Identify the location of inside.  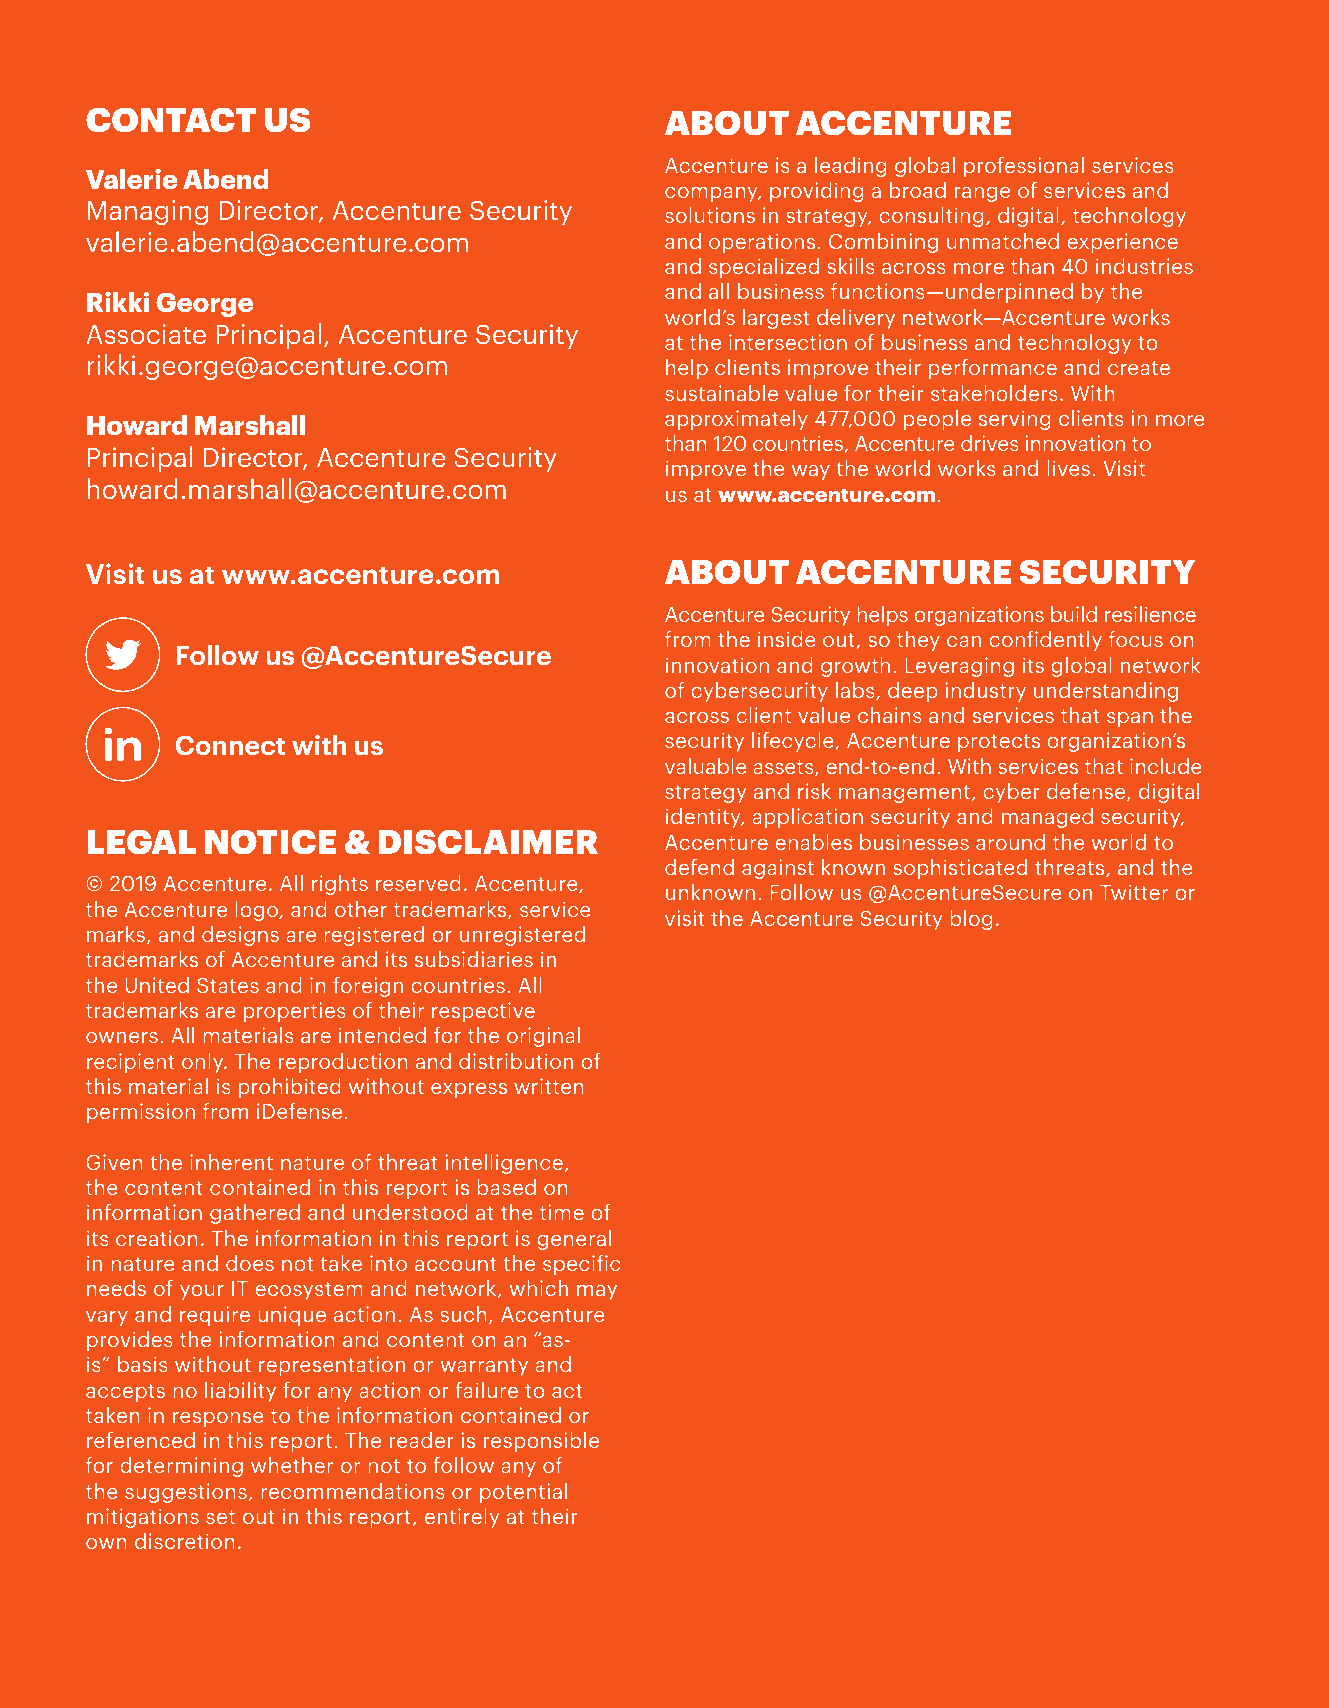
(787, 639).
